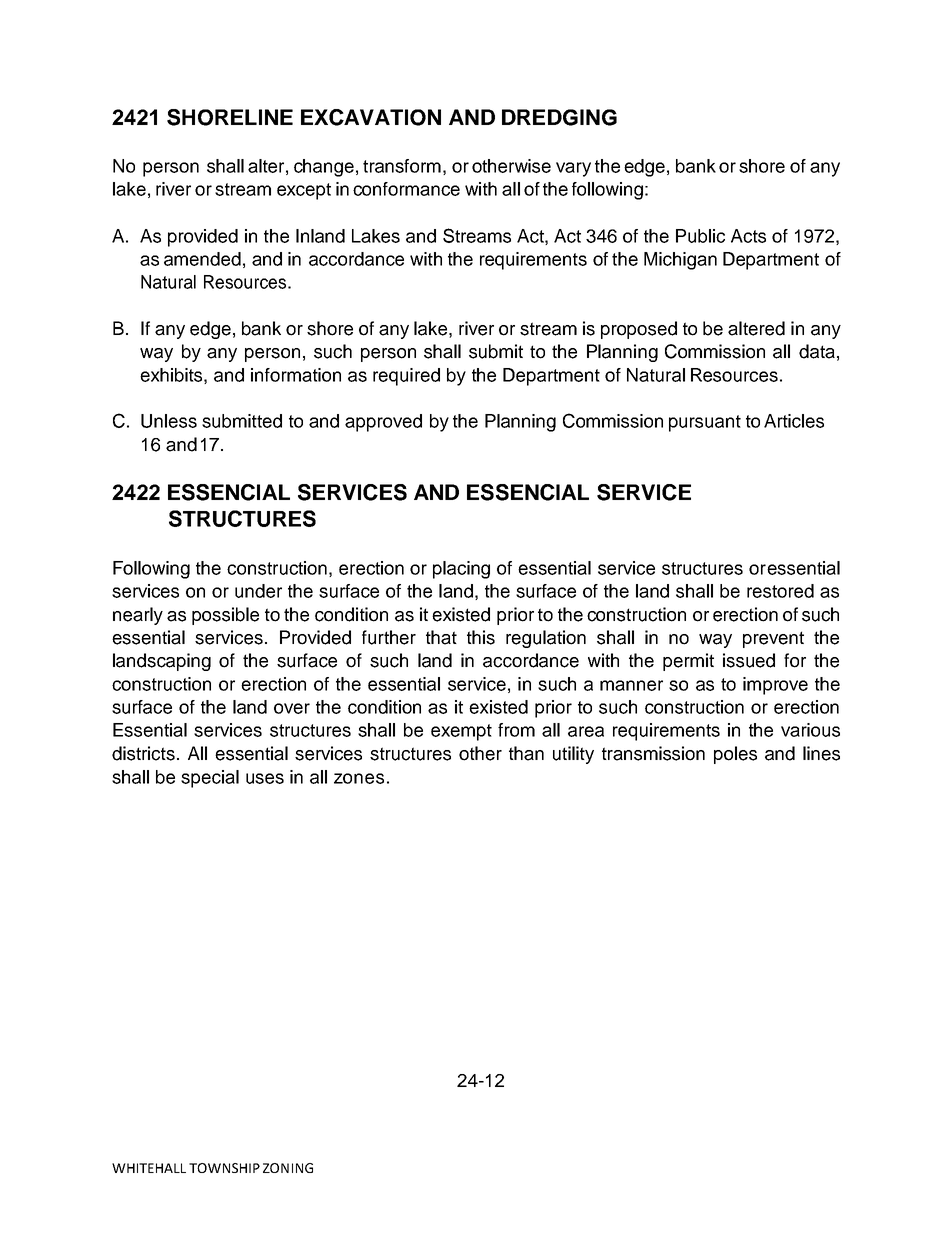 This screenshot has height=1233, width=952. What do you see at coordinates (821, 753) in the screenshot?
I see `lines` at bounding box center [821, 753].
